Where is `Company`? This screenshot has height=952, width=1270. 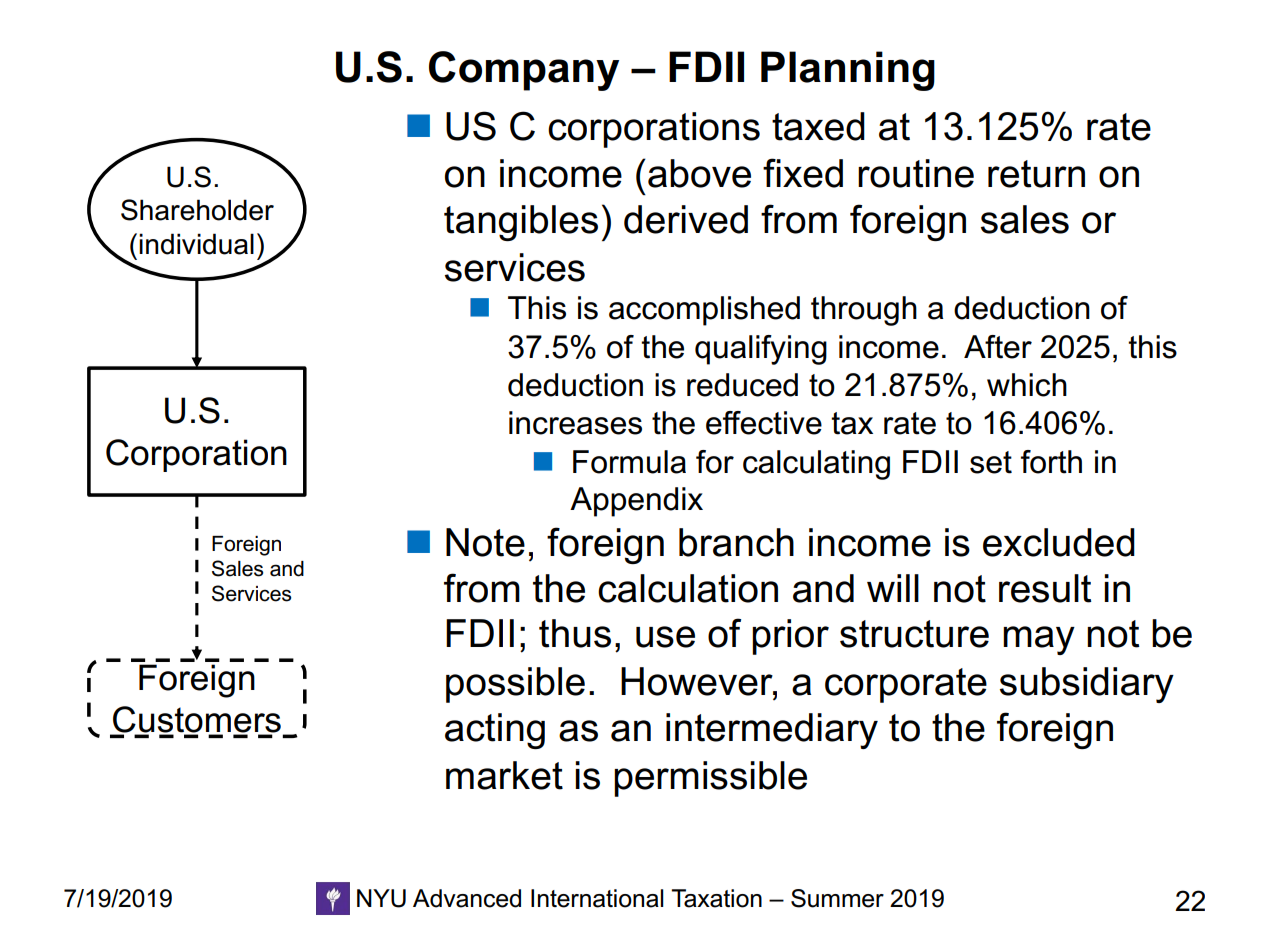
Company is located at coordinates (524, 71).
